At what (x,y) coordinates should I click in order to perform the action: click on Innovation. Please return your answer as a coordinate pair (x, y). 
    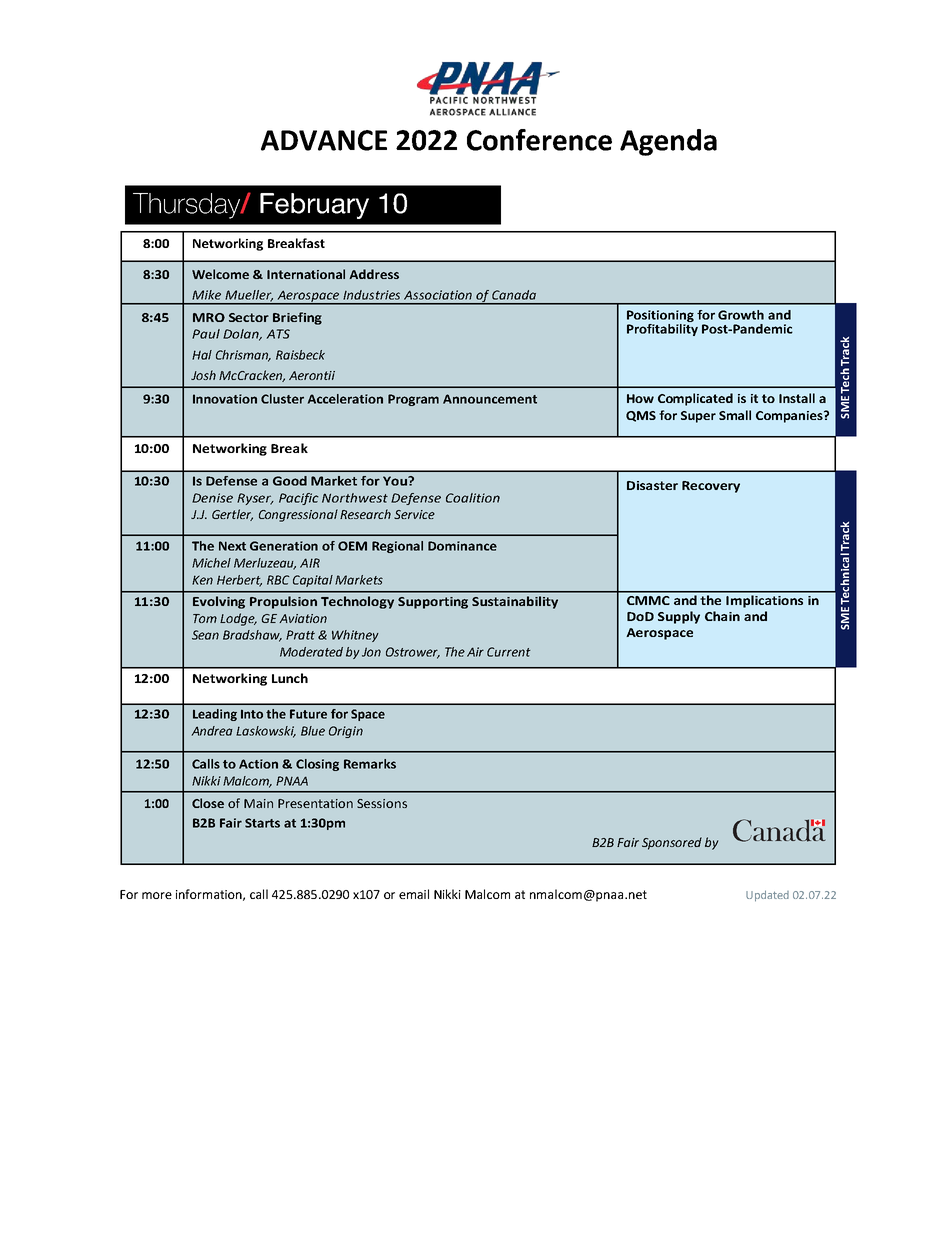
    Looking at the image, I should click on (225, 399).
